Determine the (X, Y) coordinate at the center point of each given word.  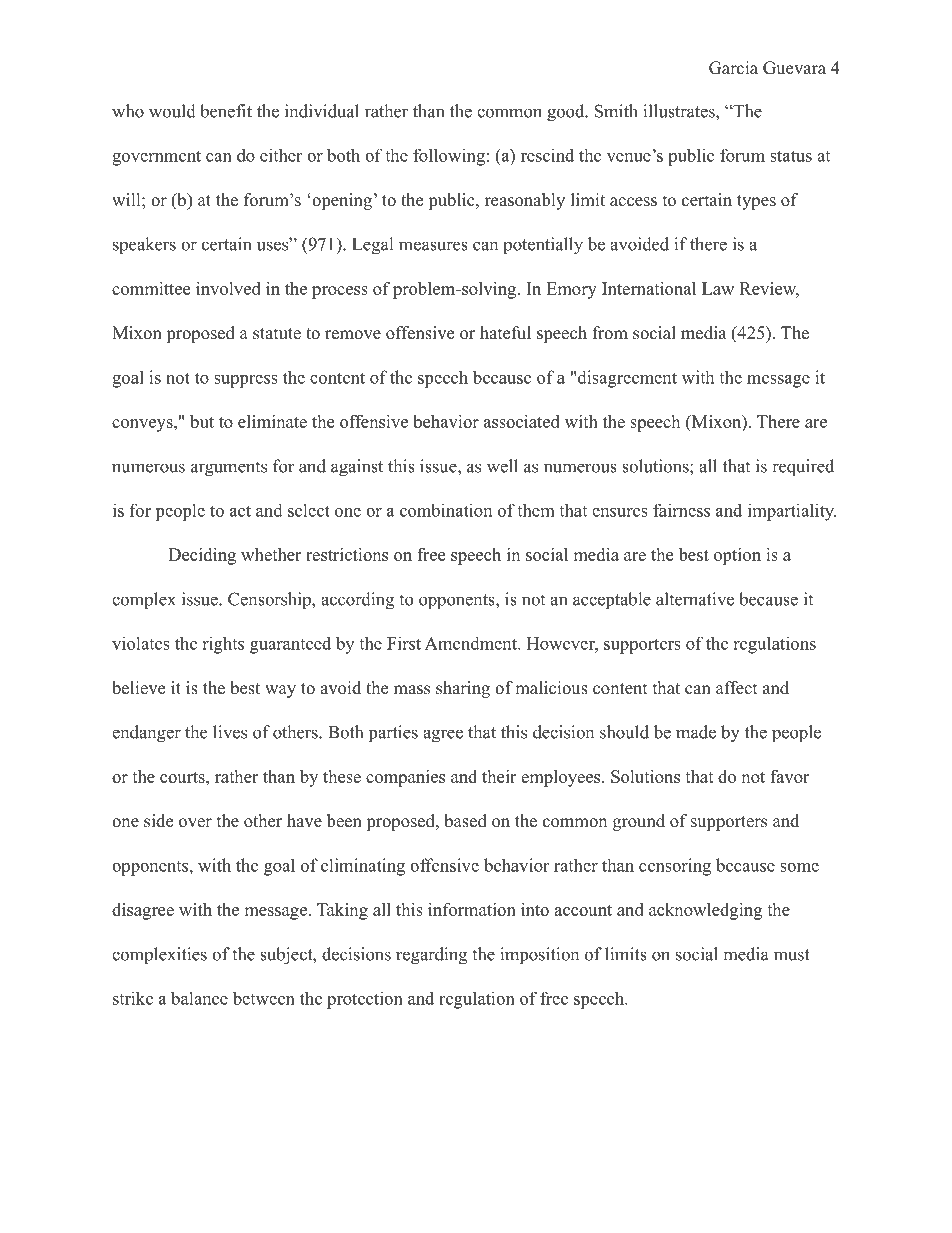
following (449, 157)
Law (718, 288)
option (737, 556)
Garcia (733, 68)
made (696, 732)
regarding (431, 956)
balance (199, 998)
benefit (226, 111)
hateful (505, 333)
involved (228, 288)
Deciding (202, 556)
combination (446, 510)
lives (230, 732)
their (499, 776)
